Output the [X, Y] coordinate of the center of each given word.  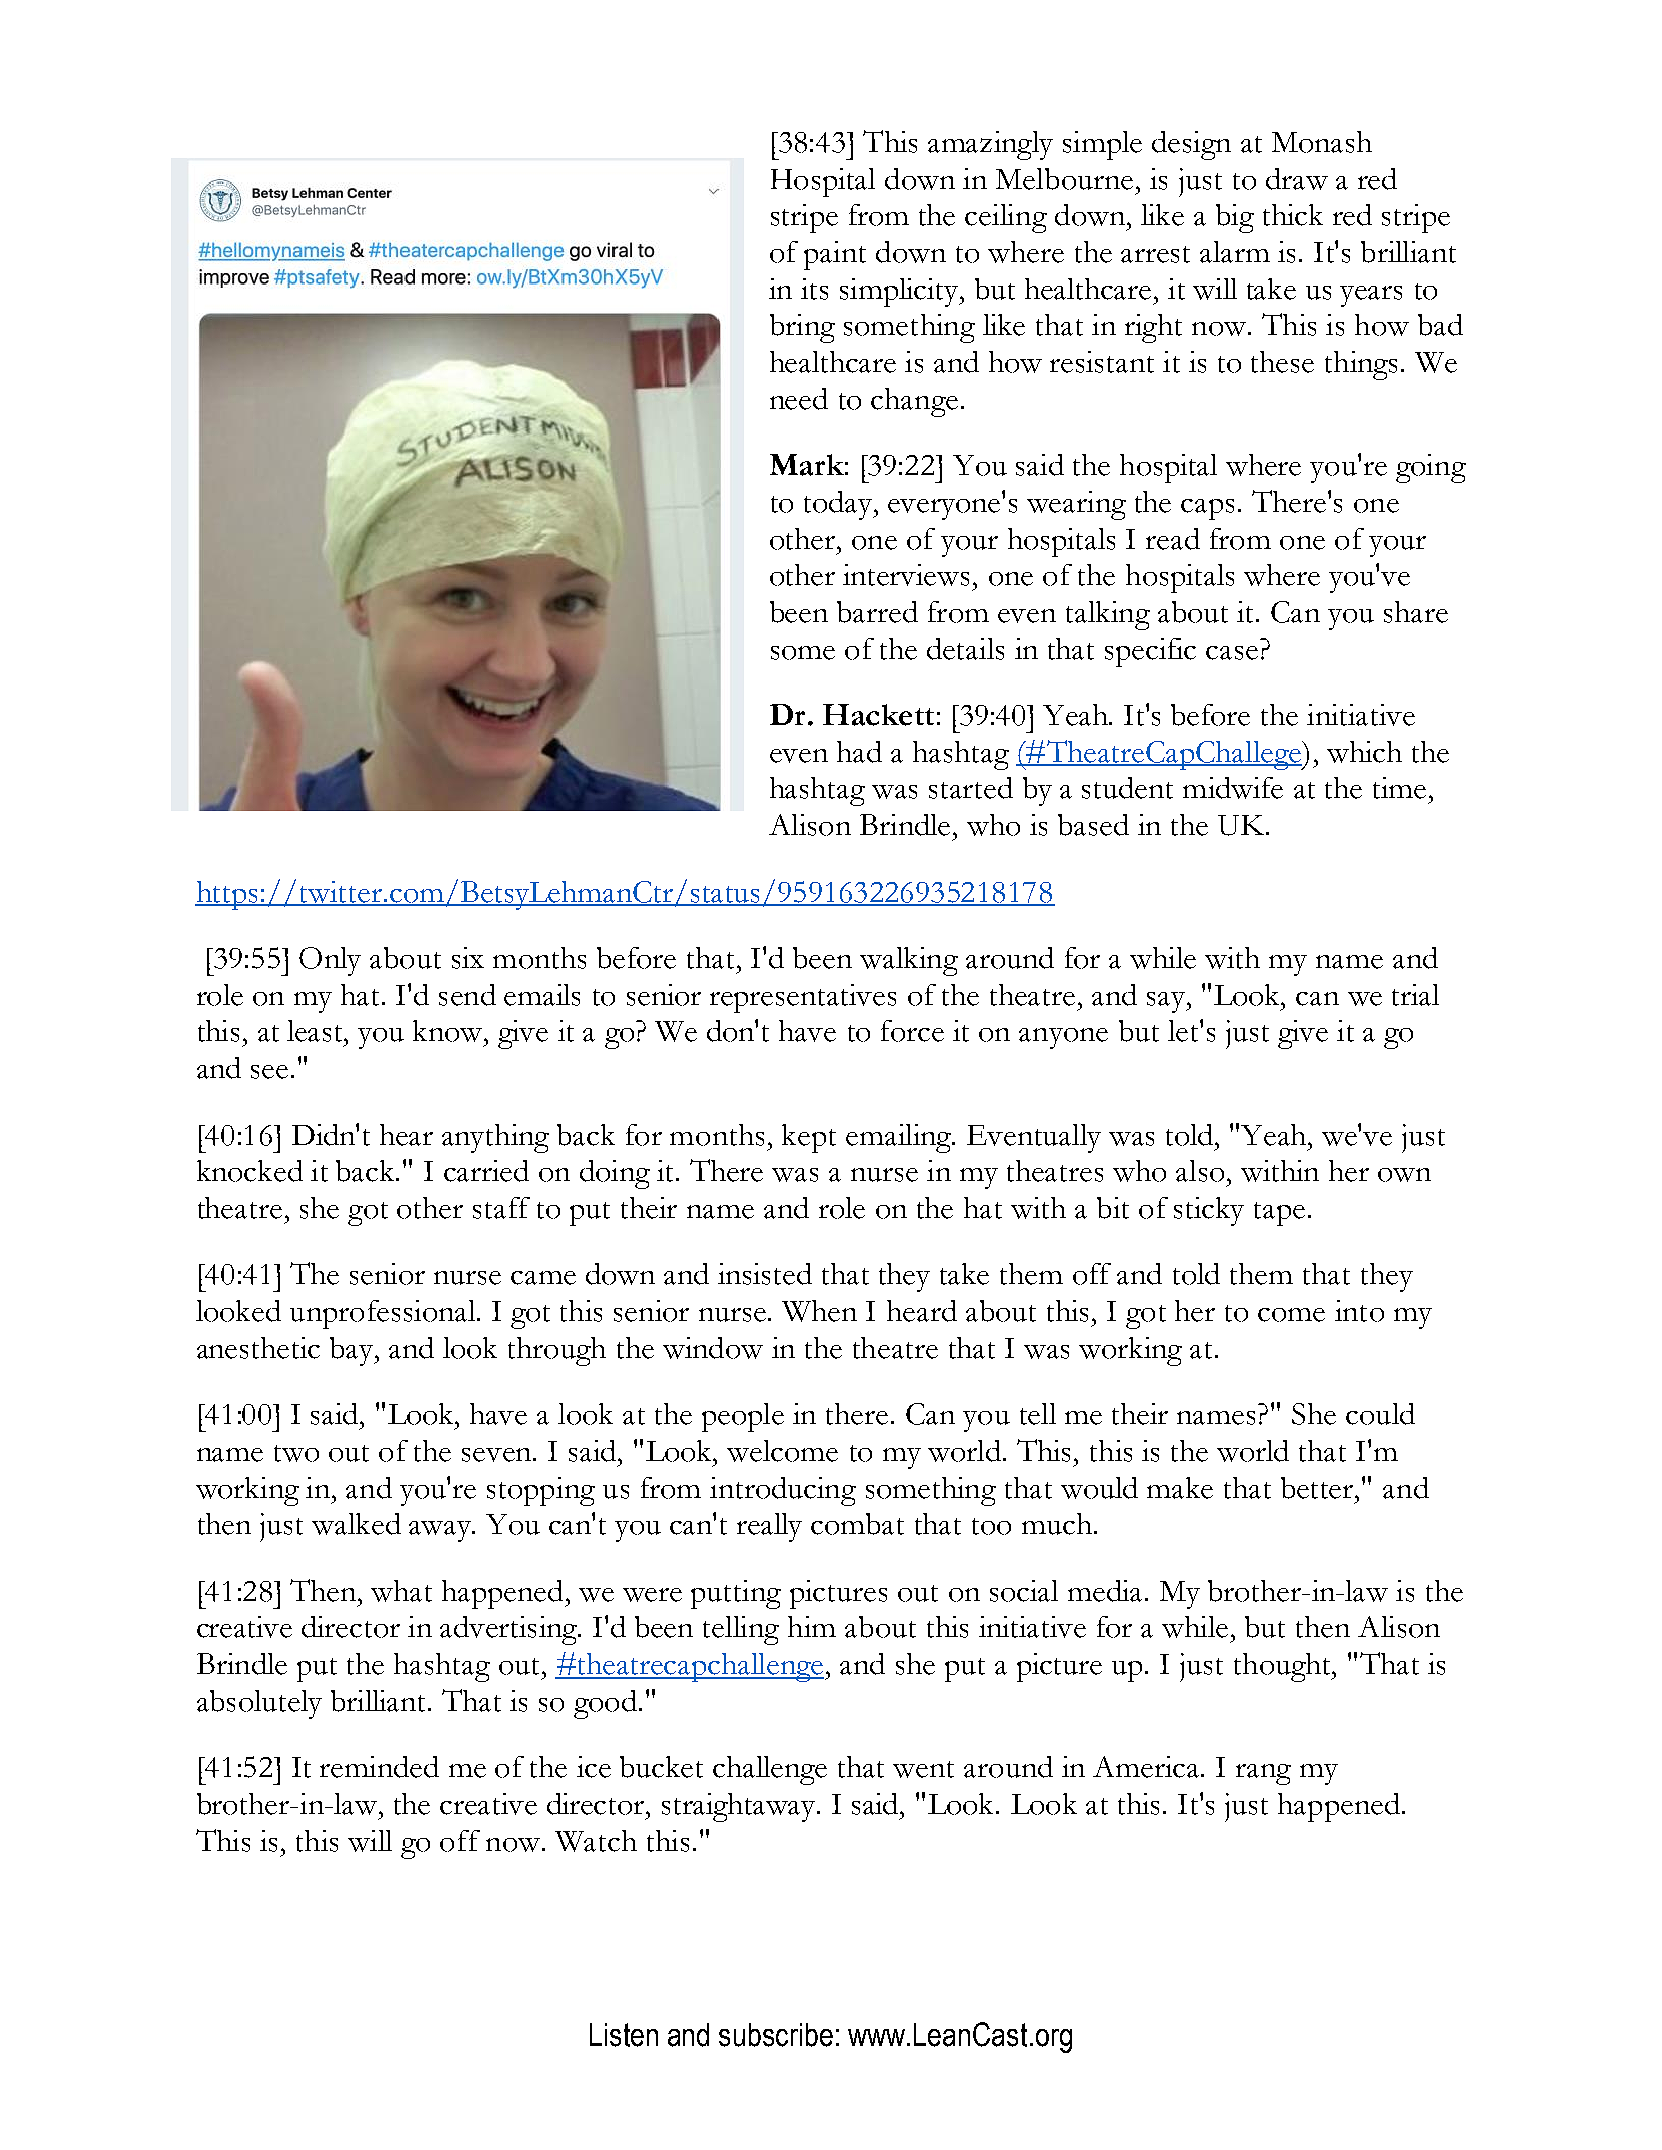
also [1200, 1171]
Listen [624, 2035]
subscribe [776, 2035]
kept [809, 1138]
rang [1263, 1774]
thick [1293, 215]
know [449, 1031]
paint [835, 255]
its [814, 289]
